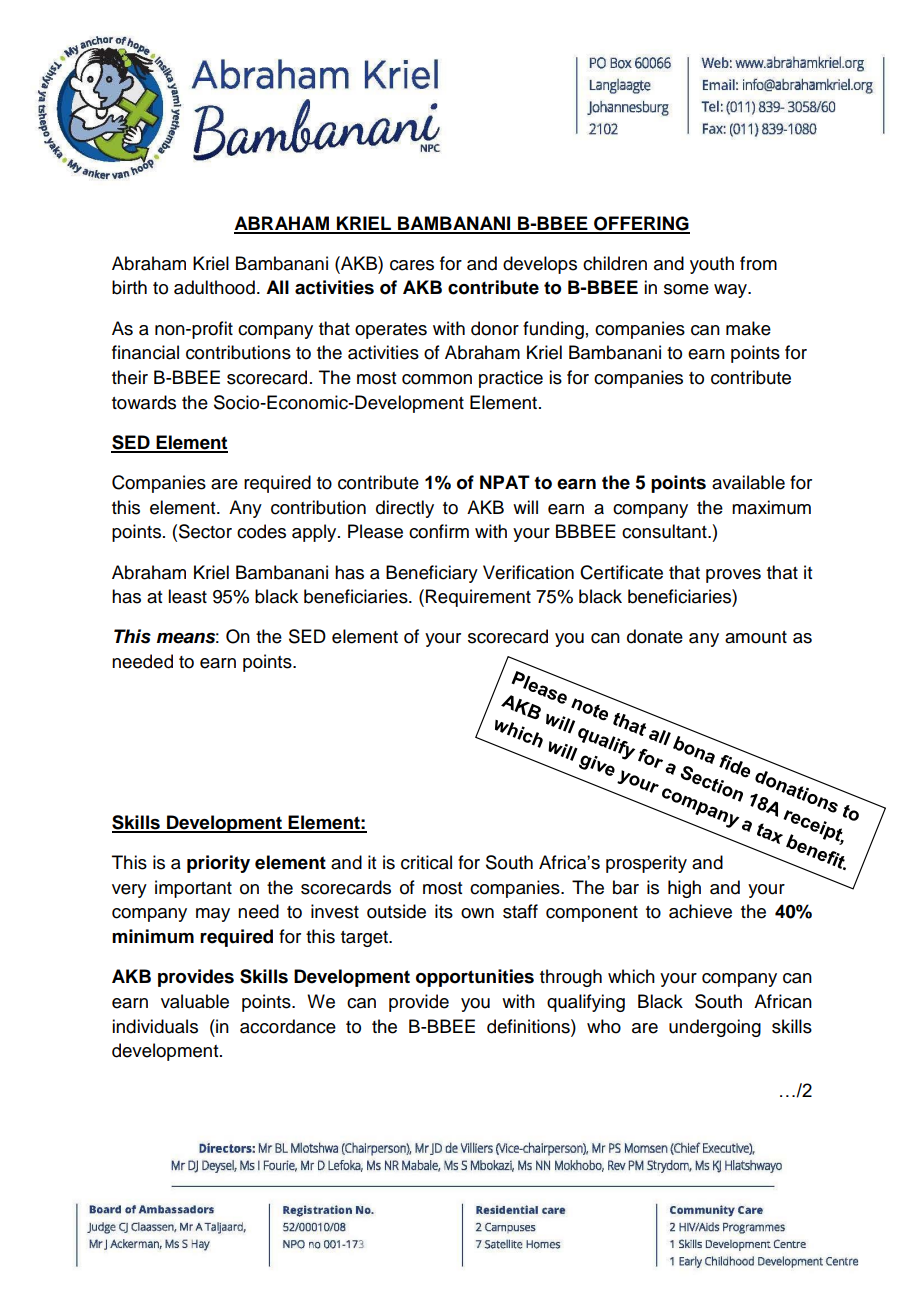 The width and height of the document is (924, 1308). What do you see at coordinates (715, 1028) in the document?
I see `undergoing` at bounding box center [715, 1028].
